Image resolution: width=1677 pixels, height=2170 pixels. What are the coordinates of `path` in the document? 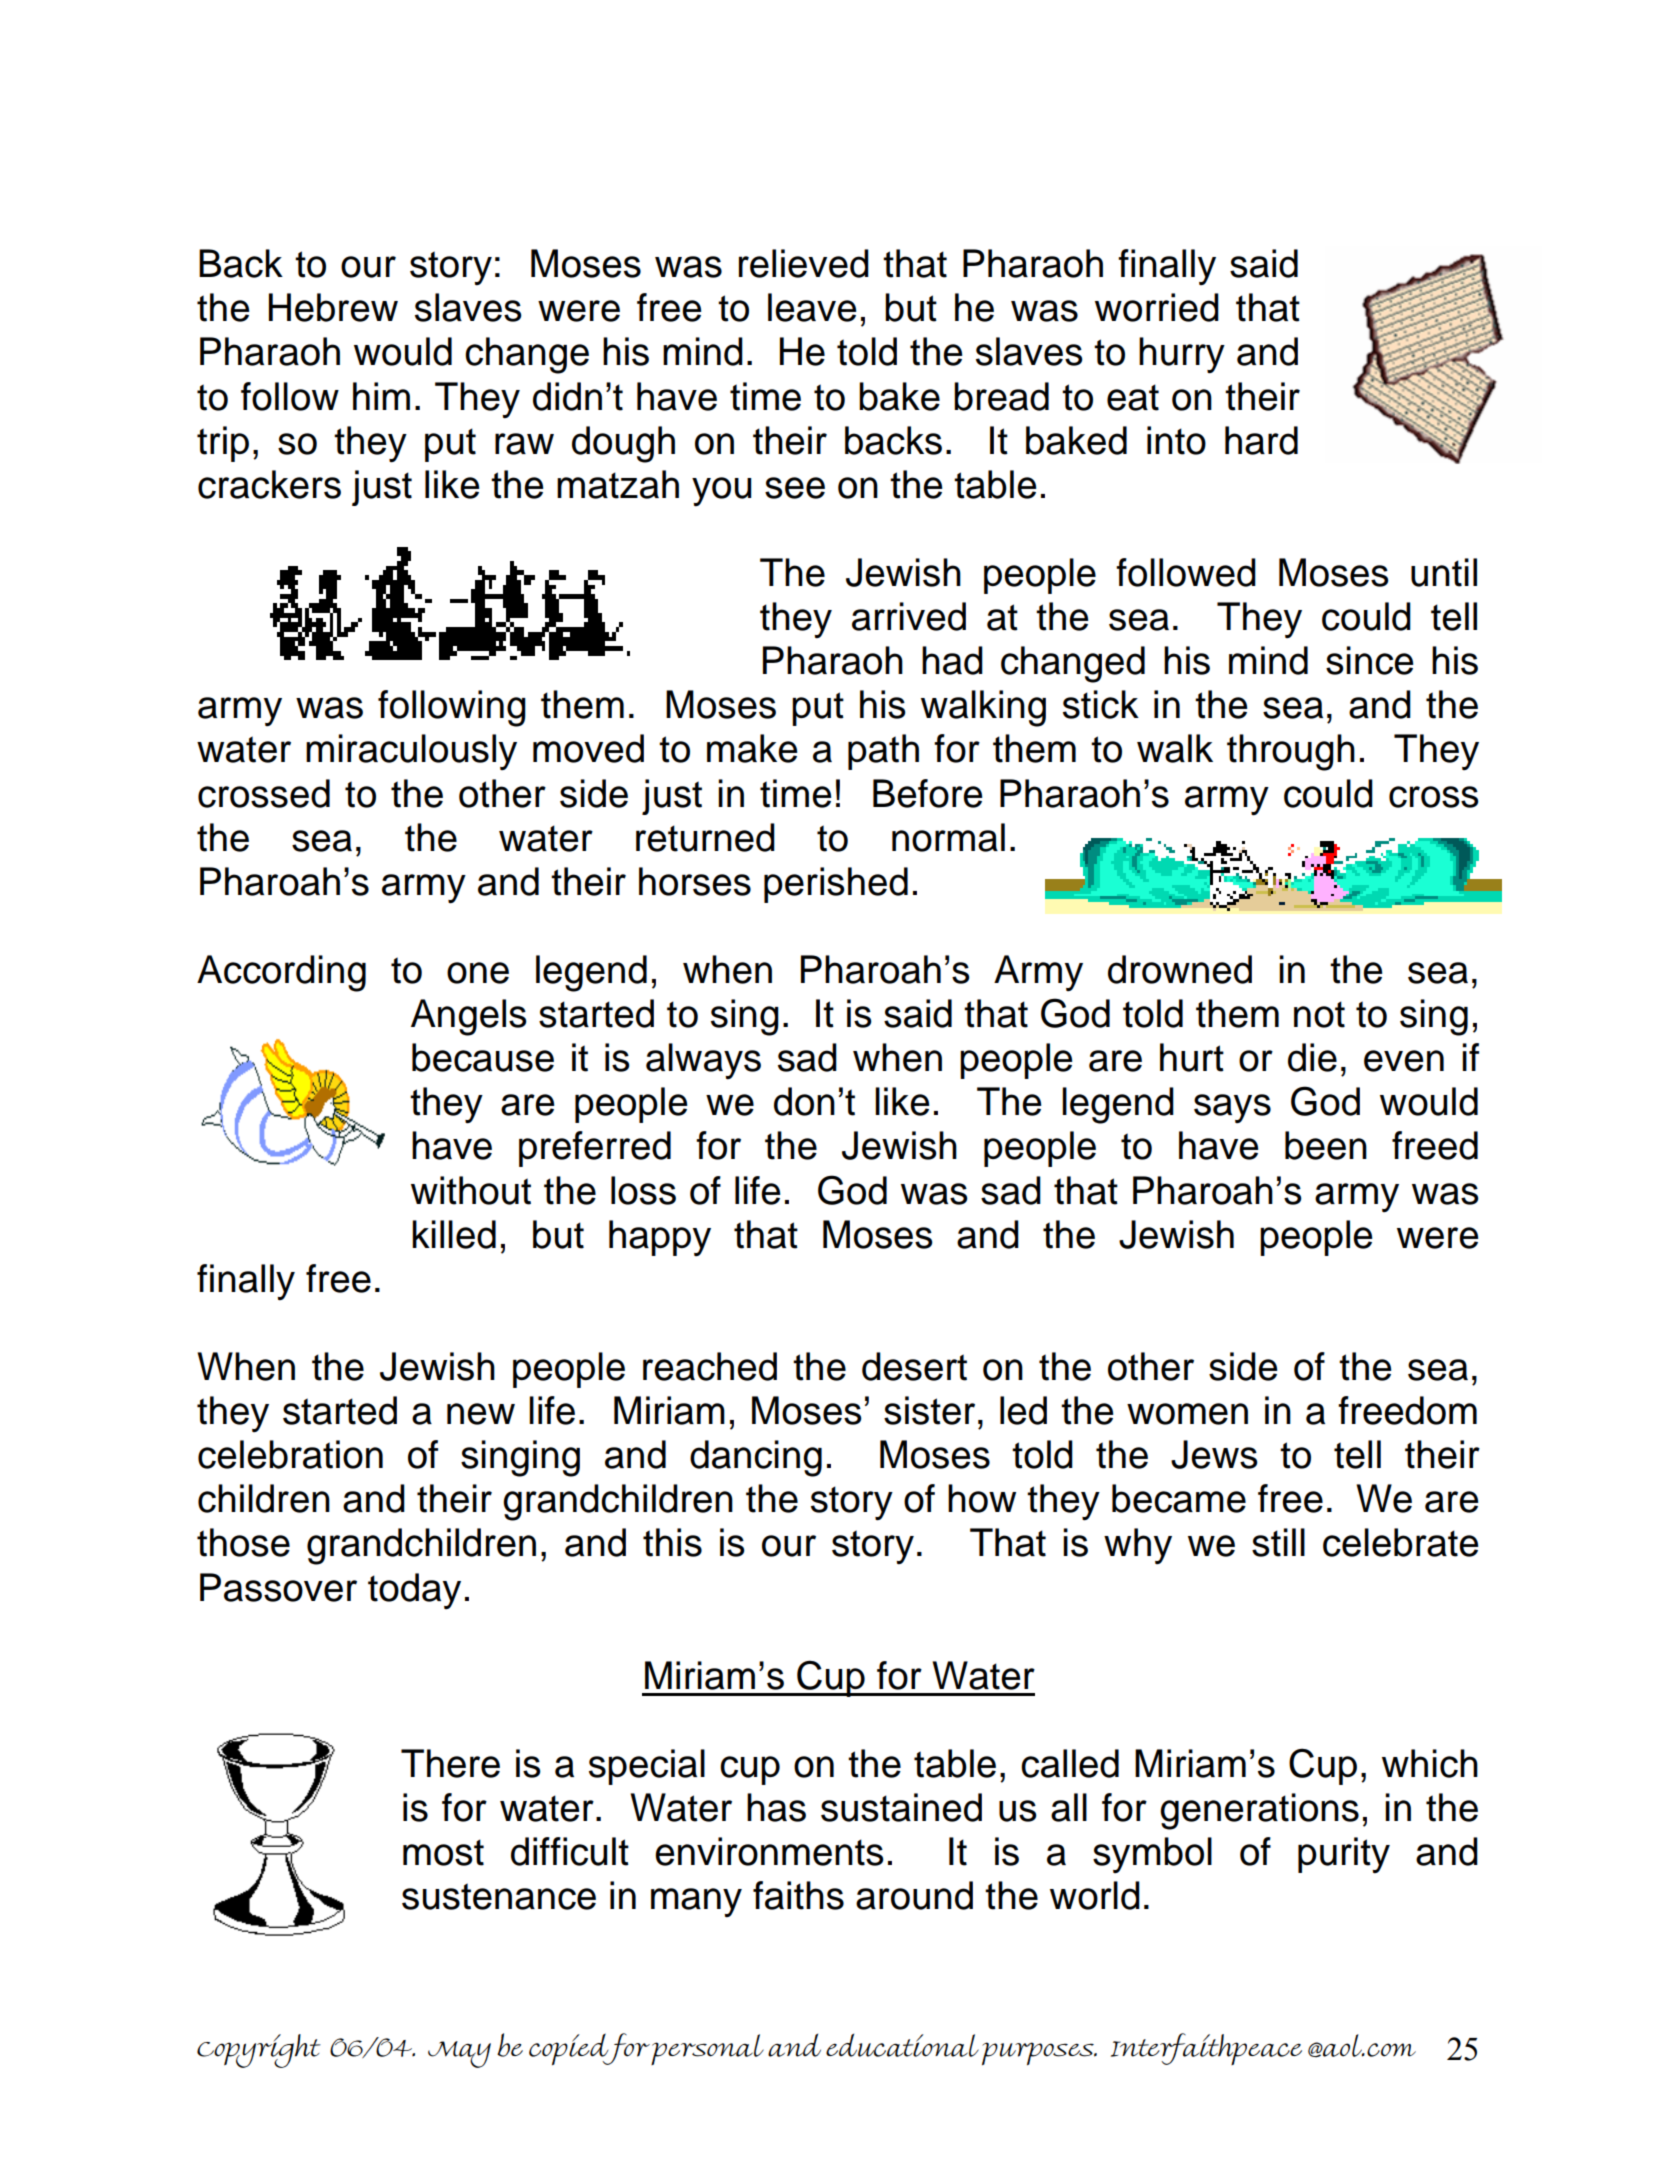 It's located at (883, 752).
